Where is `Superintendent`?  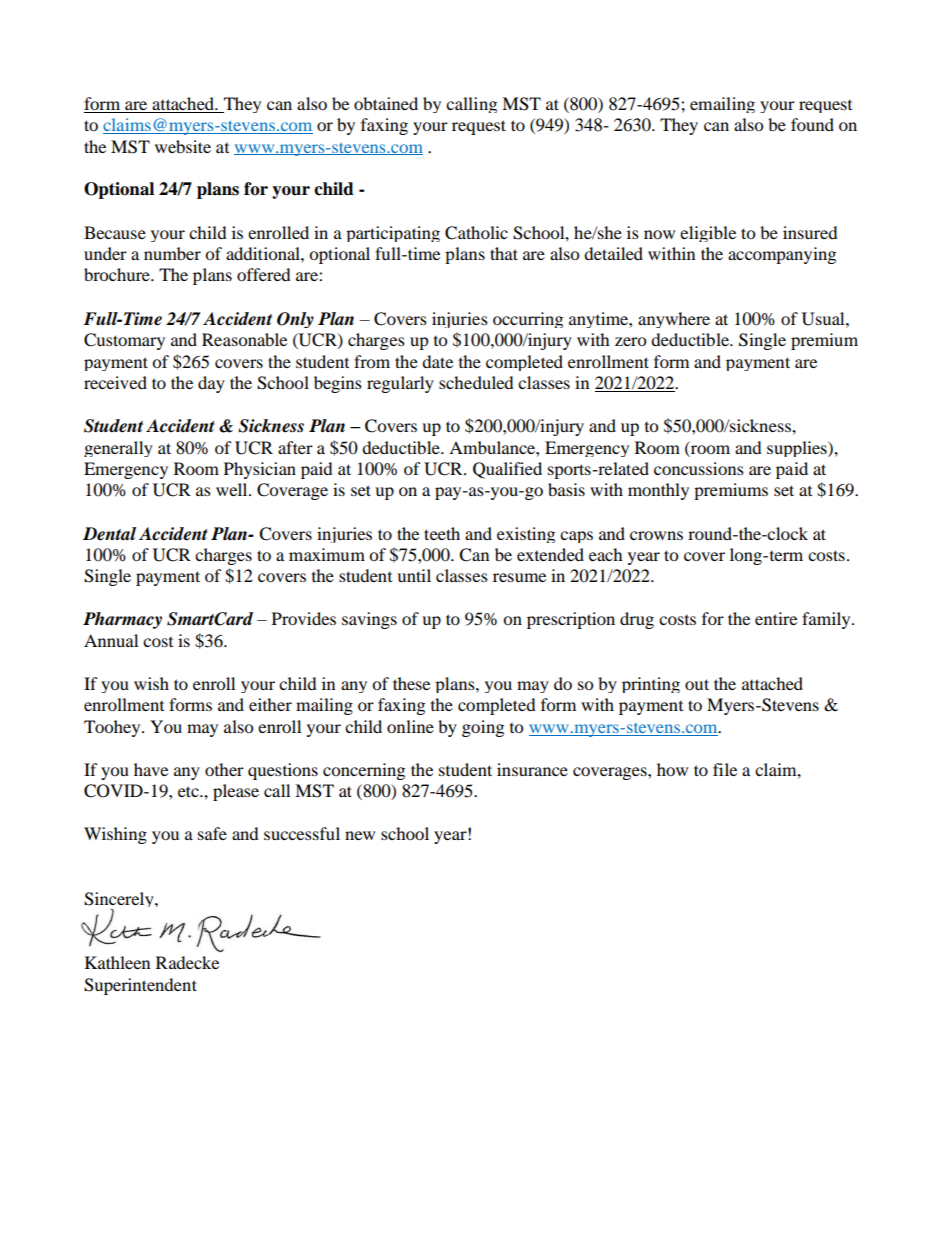
Superintendent is located at coordinates (140, 986).
